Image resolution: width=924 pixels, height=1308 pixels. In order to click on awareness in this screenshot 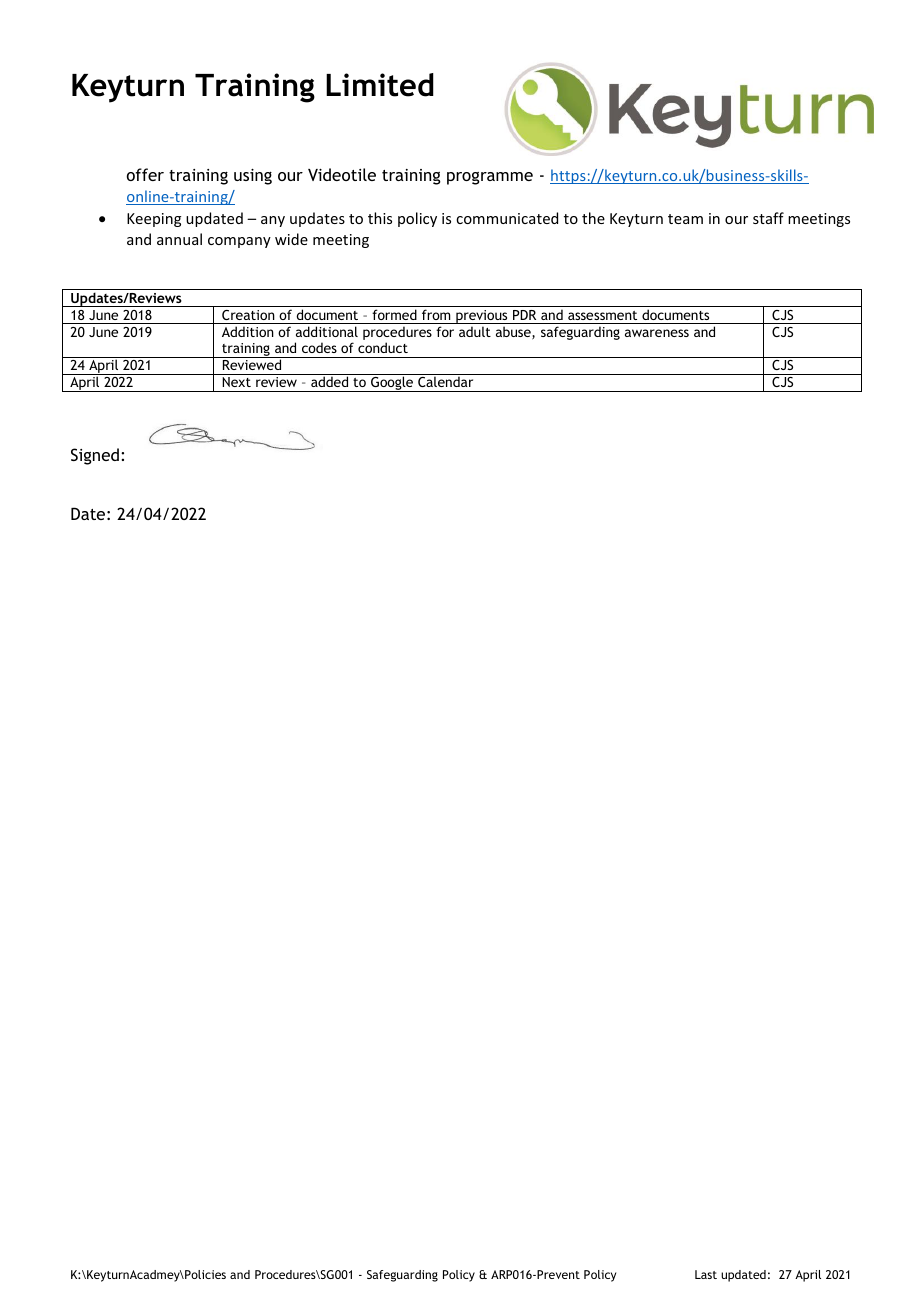, I will do `click(657, 333)`.
